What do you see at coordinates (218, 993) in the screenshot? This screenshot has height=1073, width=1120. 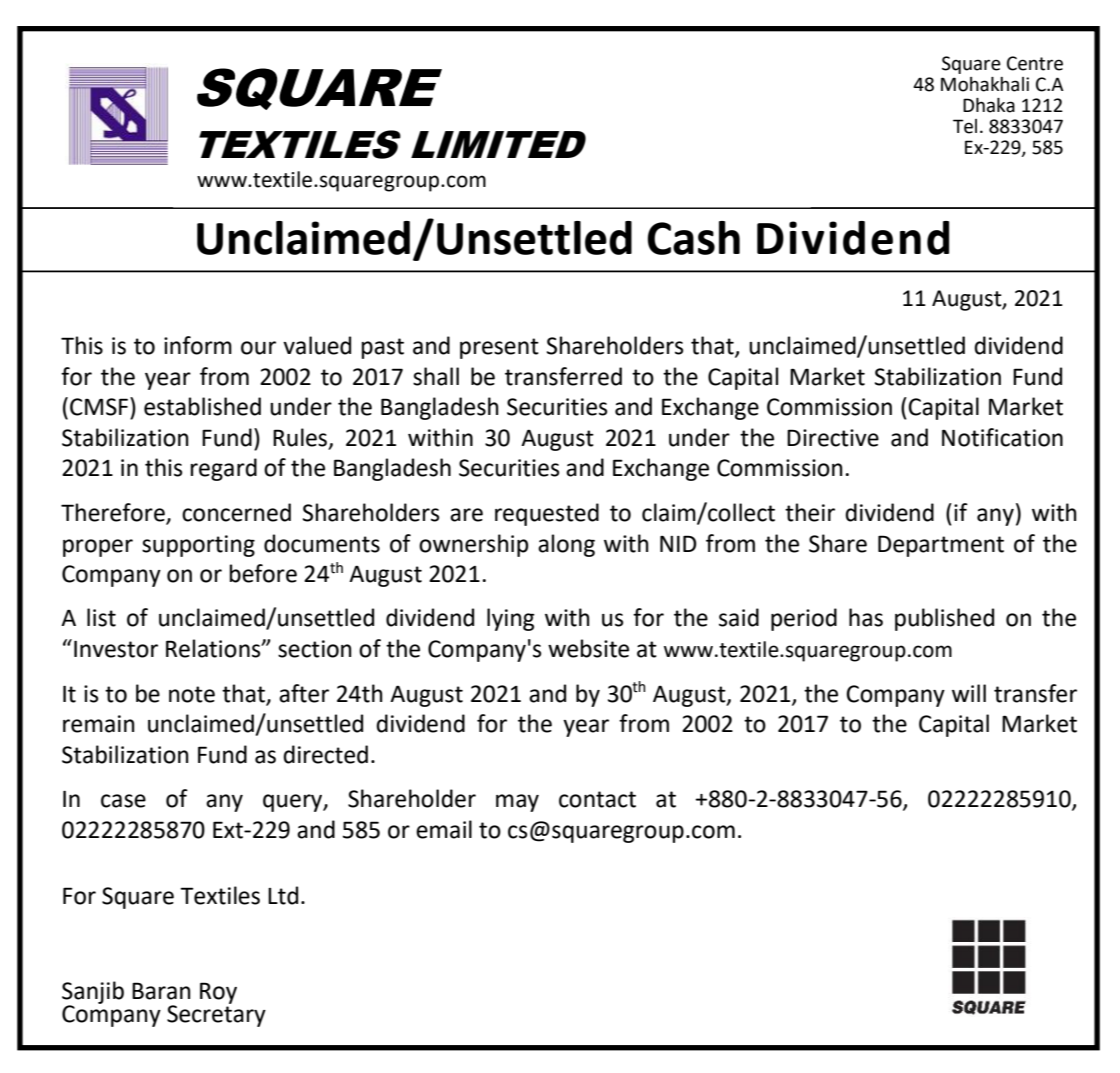 I see `Roy` at bounding box center [218, 993].
